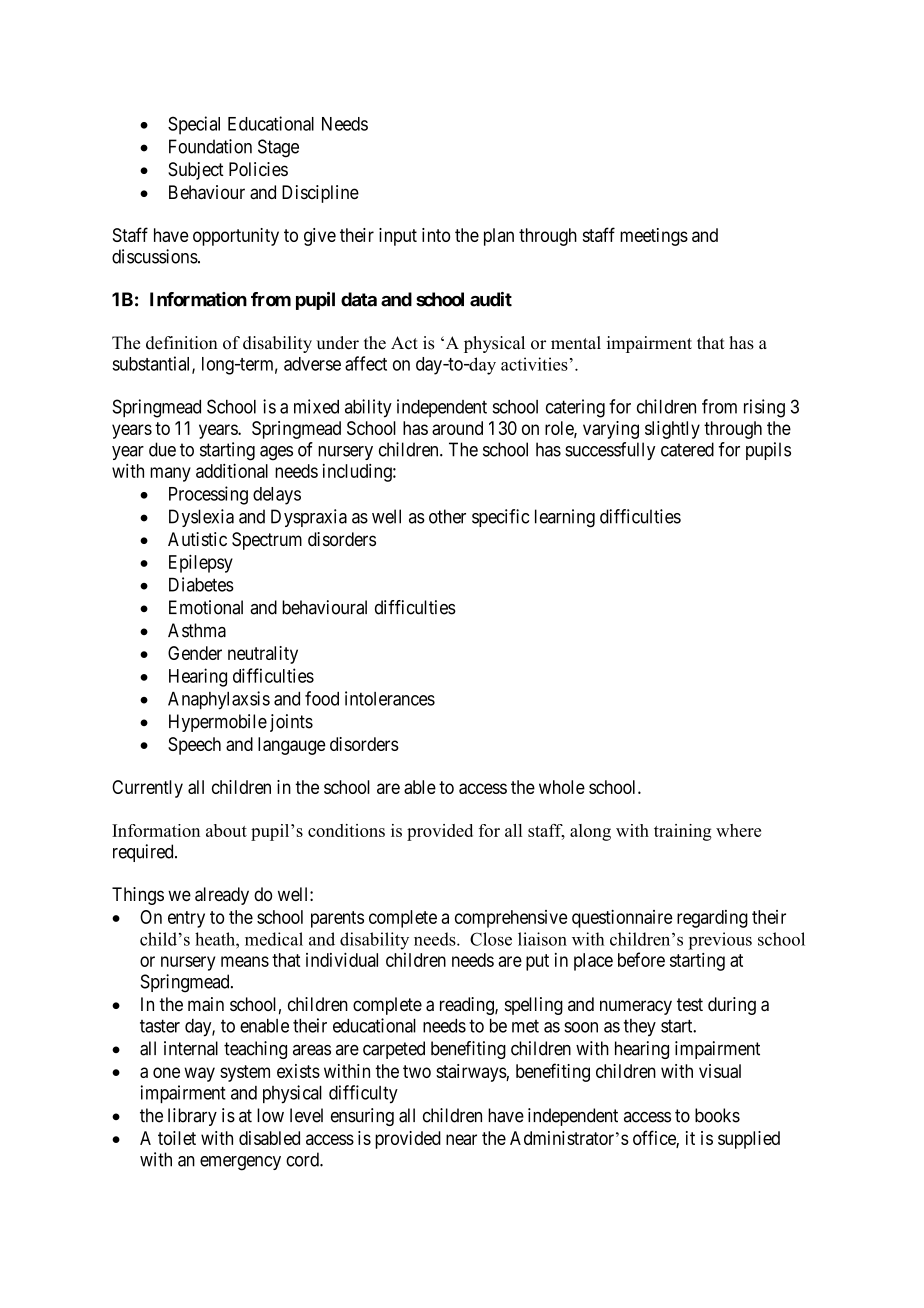  What do you see at coordinates (499, 237) in the page?
I see `plan` at bounding box center [499, 237].
